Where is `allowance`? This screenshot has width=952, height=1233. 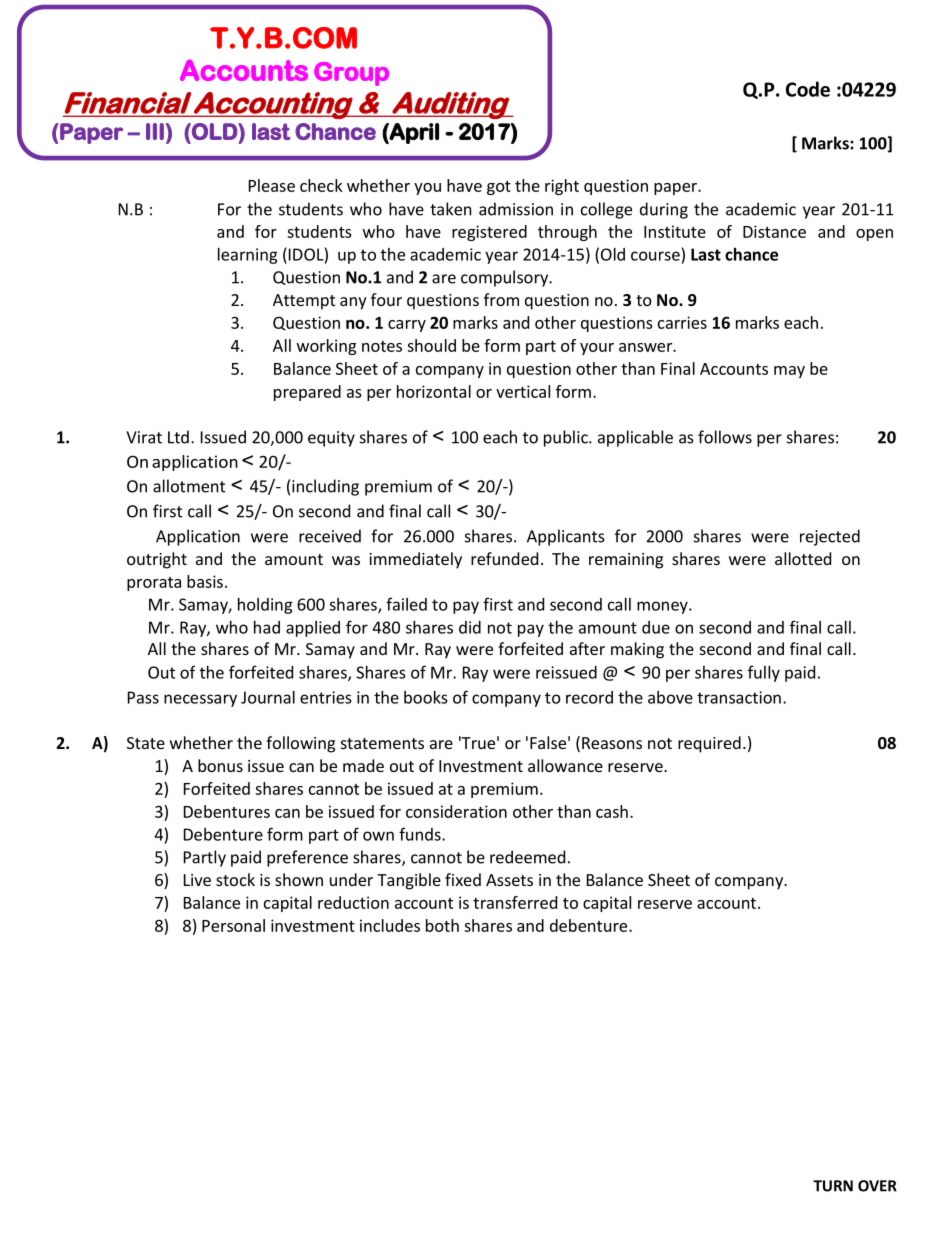
allowance is located at coordinates (565, 765).
